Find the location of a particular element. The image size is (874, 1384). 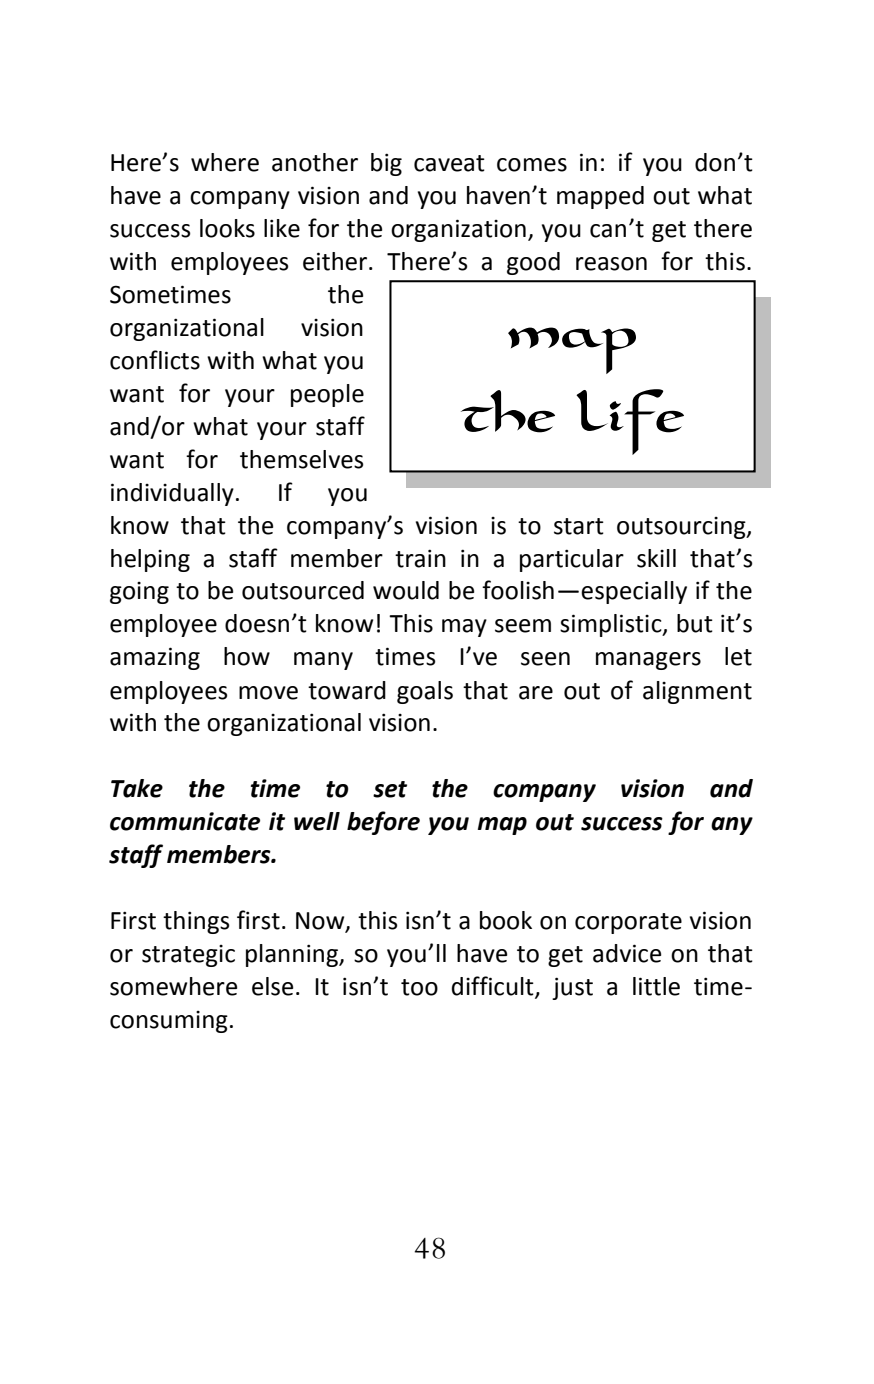

goals is located at coordinates (425, 692).
